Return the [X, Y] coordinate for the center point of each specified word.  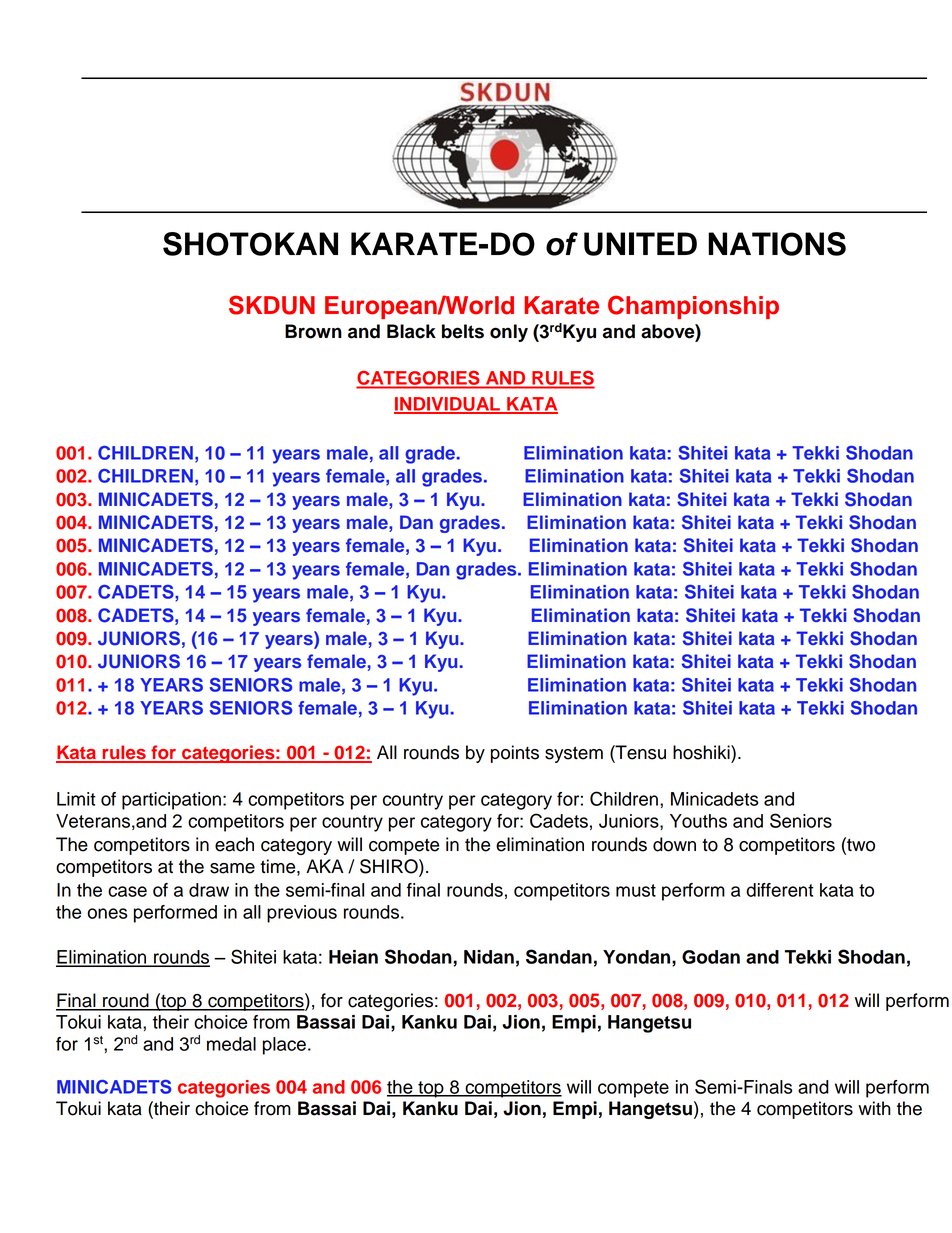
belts [463, 331]
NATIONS [777, 244]
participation [171, 801]
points [515, 754]
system [574, 754]
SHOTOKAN [250, 244]
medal [231, 1044]
